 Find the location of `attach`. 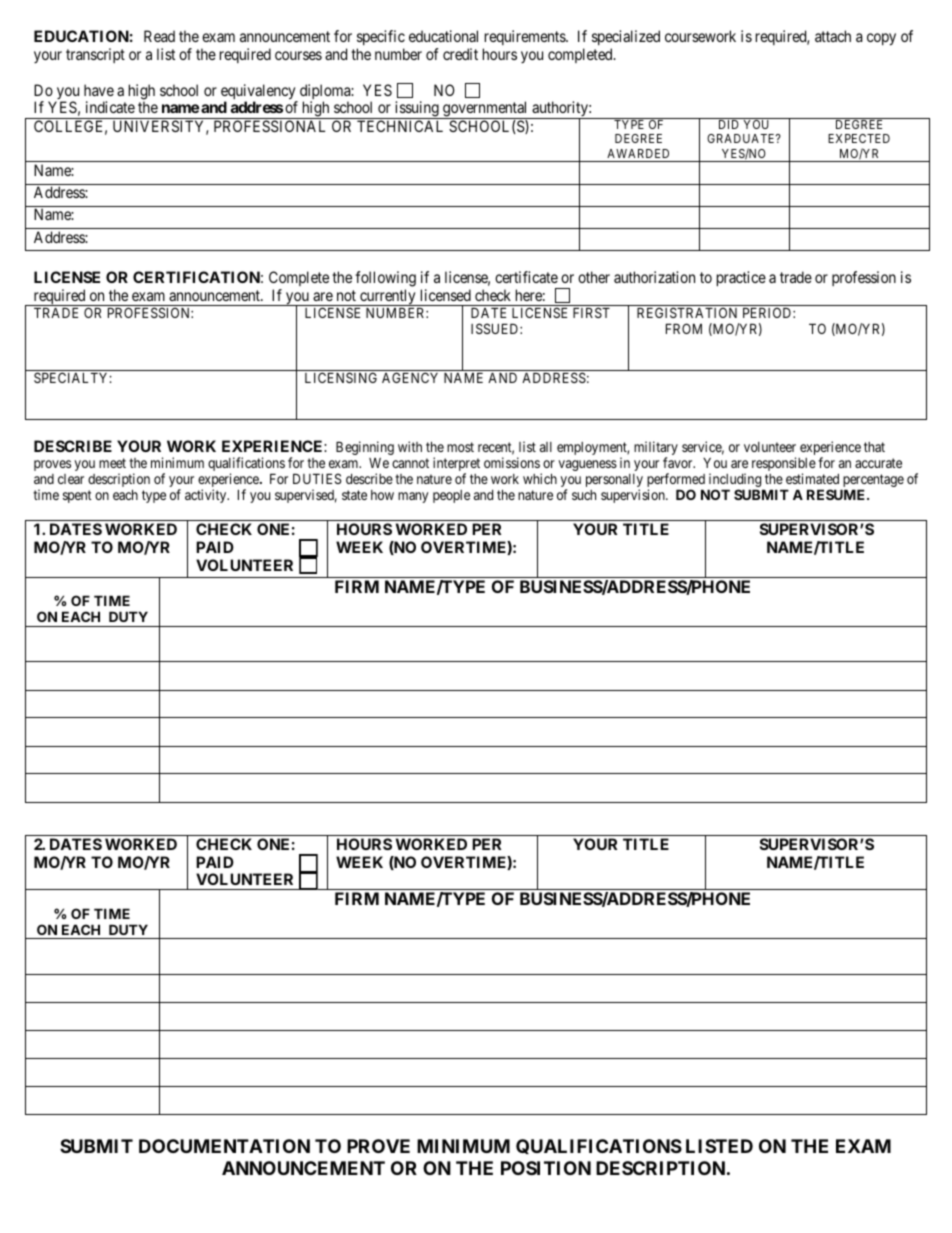

attach is located at coordinates (833, 36).
